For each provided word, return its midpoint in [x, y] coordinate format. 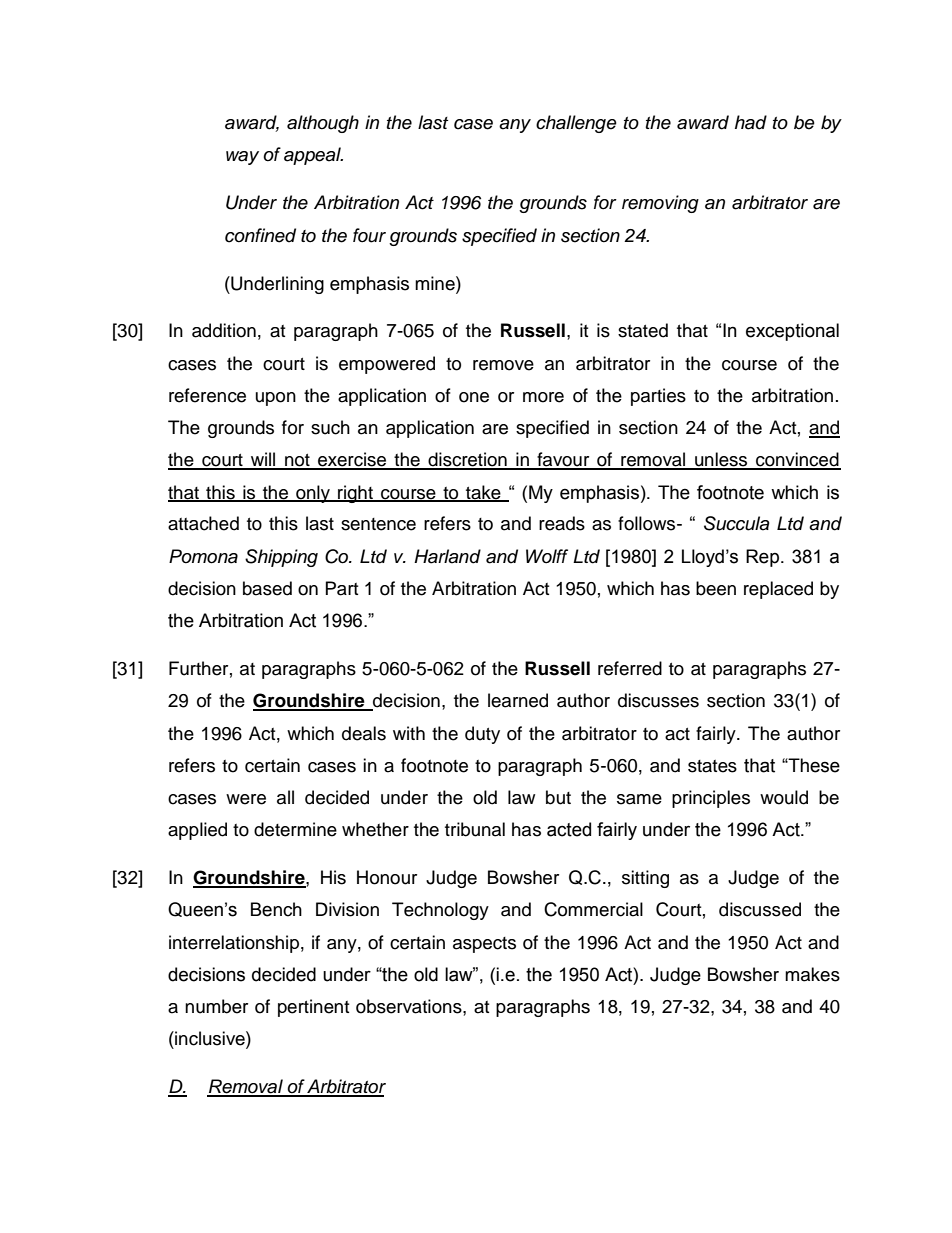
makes [812, 974]
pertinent [313, 1008]
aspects [484, 945]
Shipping [281, 558]
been [716, 588]
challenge [576, 124]
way [242, 158]
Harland [447, 556]
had [751, 122]
